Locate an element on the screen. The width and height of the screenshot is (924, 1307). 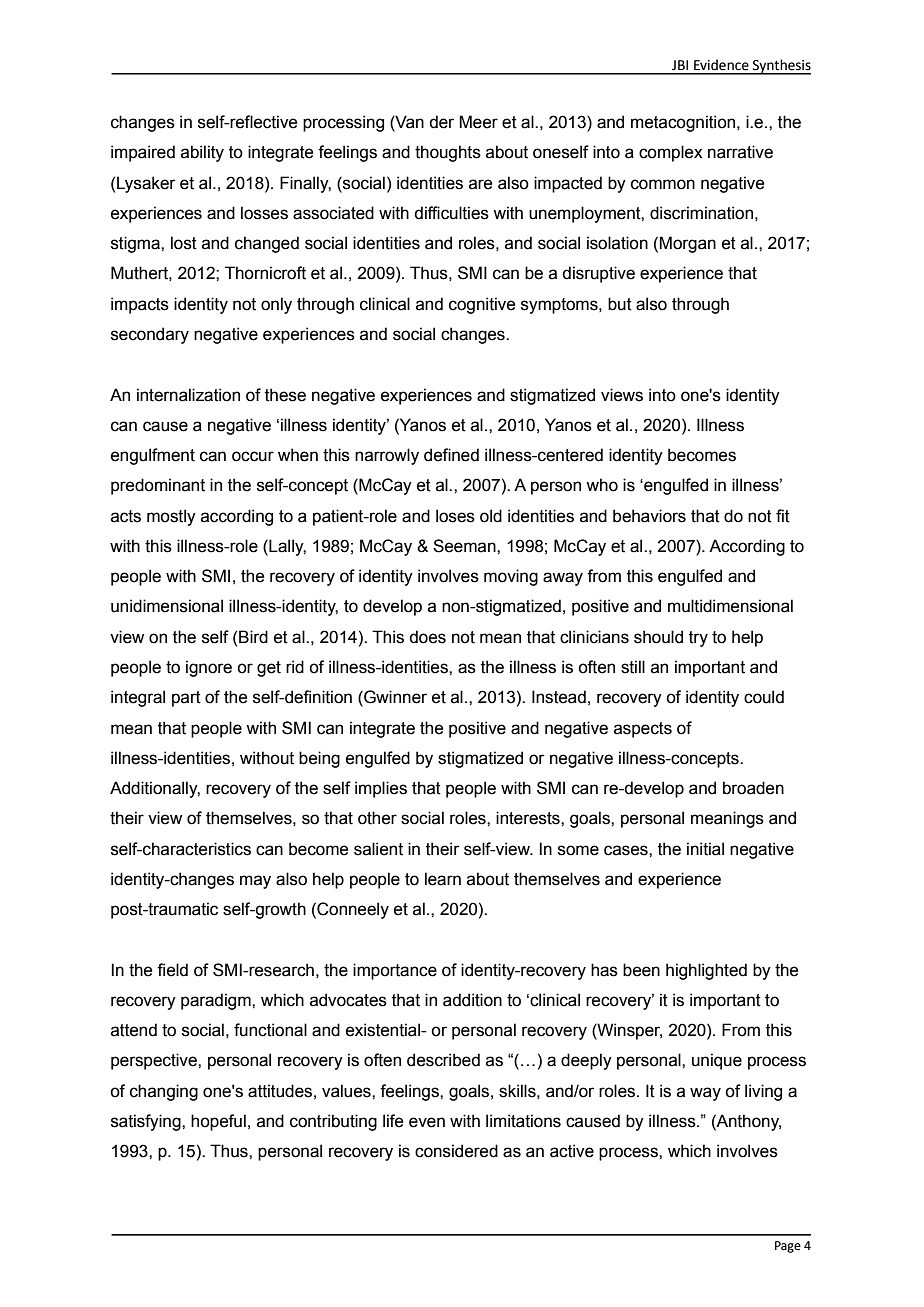
hopeful is located at coordinates (218, 1122).
